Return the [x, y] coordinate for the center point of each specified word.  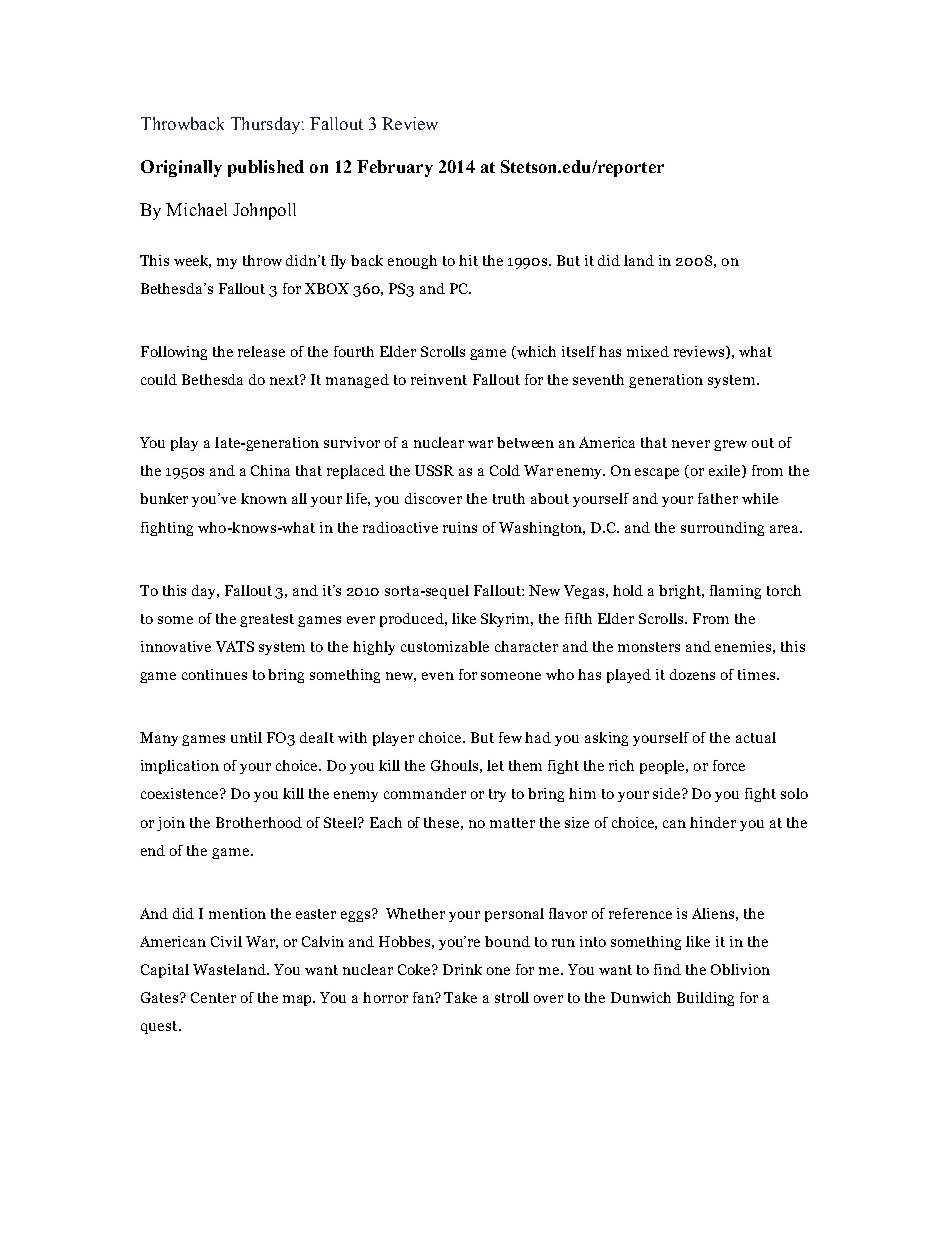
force [729, 765]
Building [705, 999]
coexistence [181, 793]
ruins [460, 527]
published [266, 168]
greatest [267, 620]
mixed [648, 351]
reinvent [439, 379]
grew [730, 445]
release [261, 351]
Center [213, 997]
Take [460, 997]
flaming [735, 592]
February [395, 168]
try [497, 795]
